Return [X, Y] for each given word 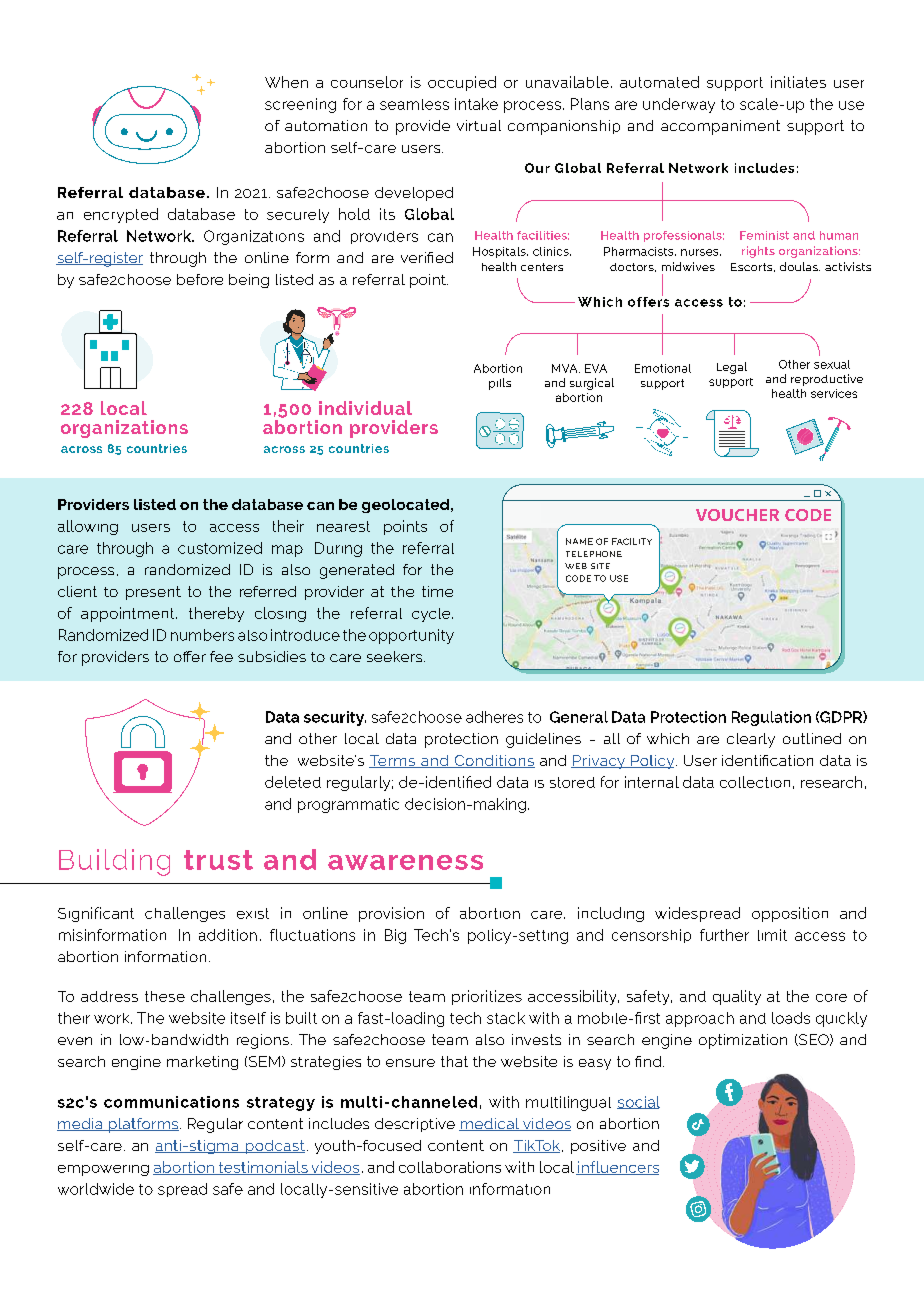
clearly [751, 740]
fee [221, 656]
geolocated [407, 506]
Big [395, 936]
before [200, 279]
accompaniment [720, 127]
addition [228, 935]
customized [220, 548]
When [286, 82]
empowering [103, 1170]
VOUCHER [737, 515]
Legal [732, 368]
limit [772, 935]
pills [500, 384]
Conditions [493, 761]
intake [476, 104]
